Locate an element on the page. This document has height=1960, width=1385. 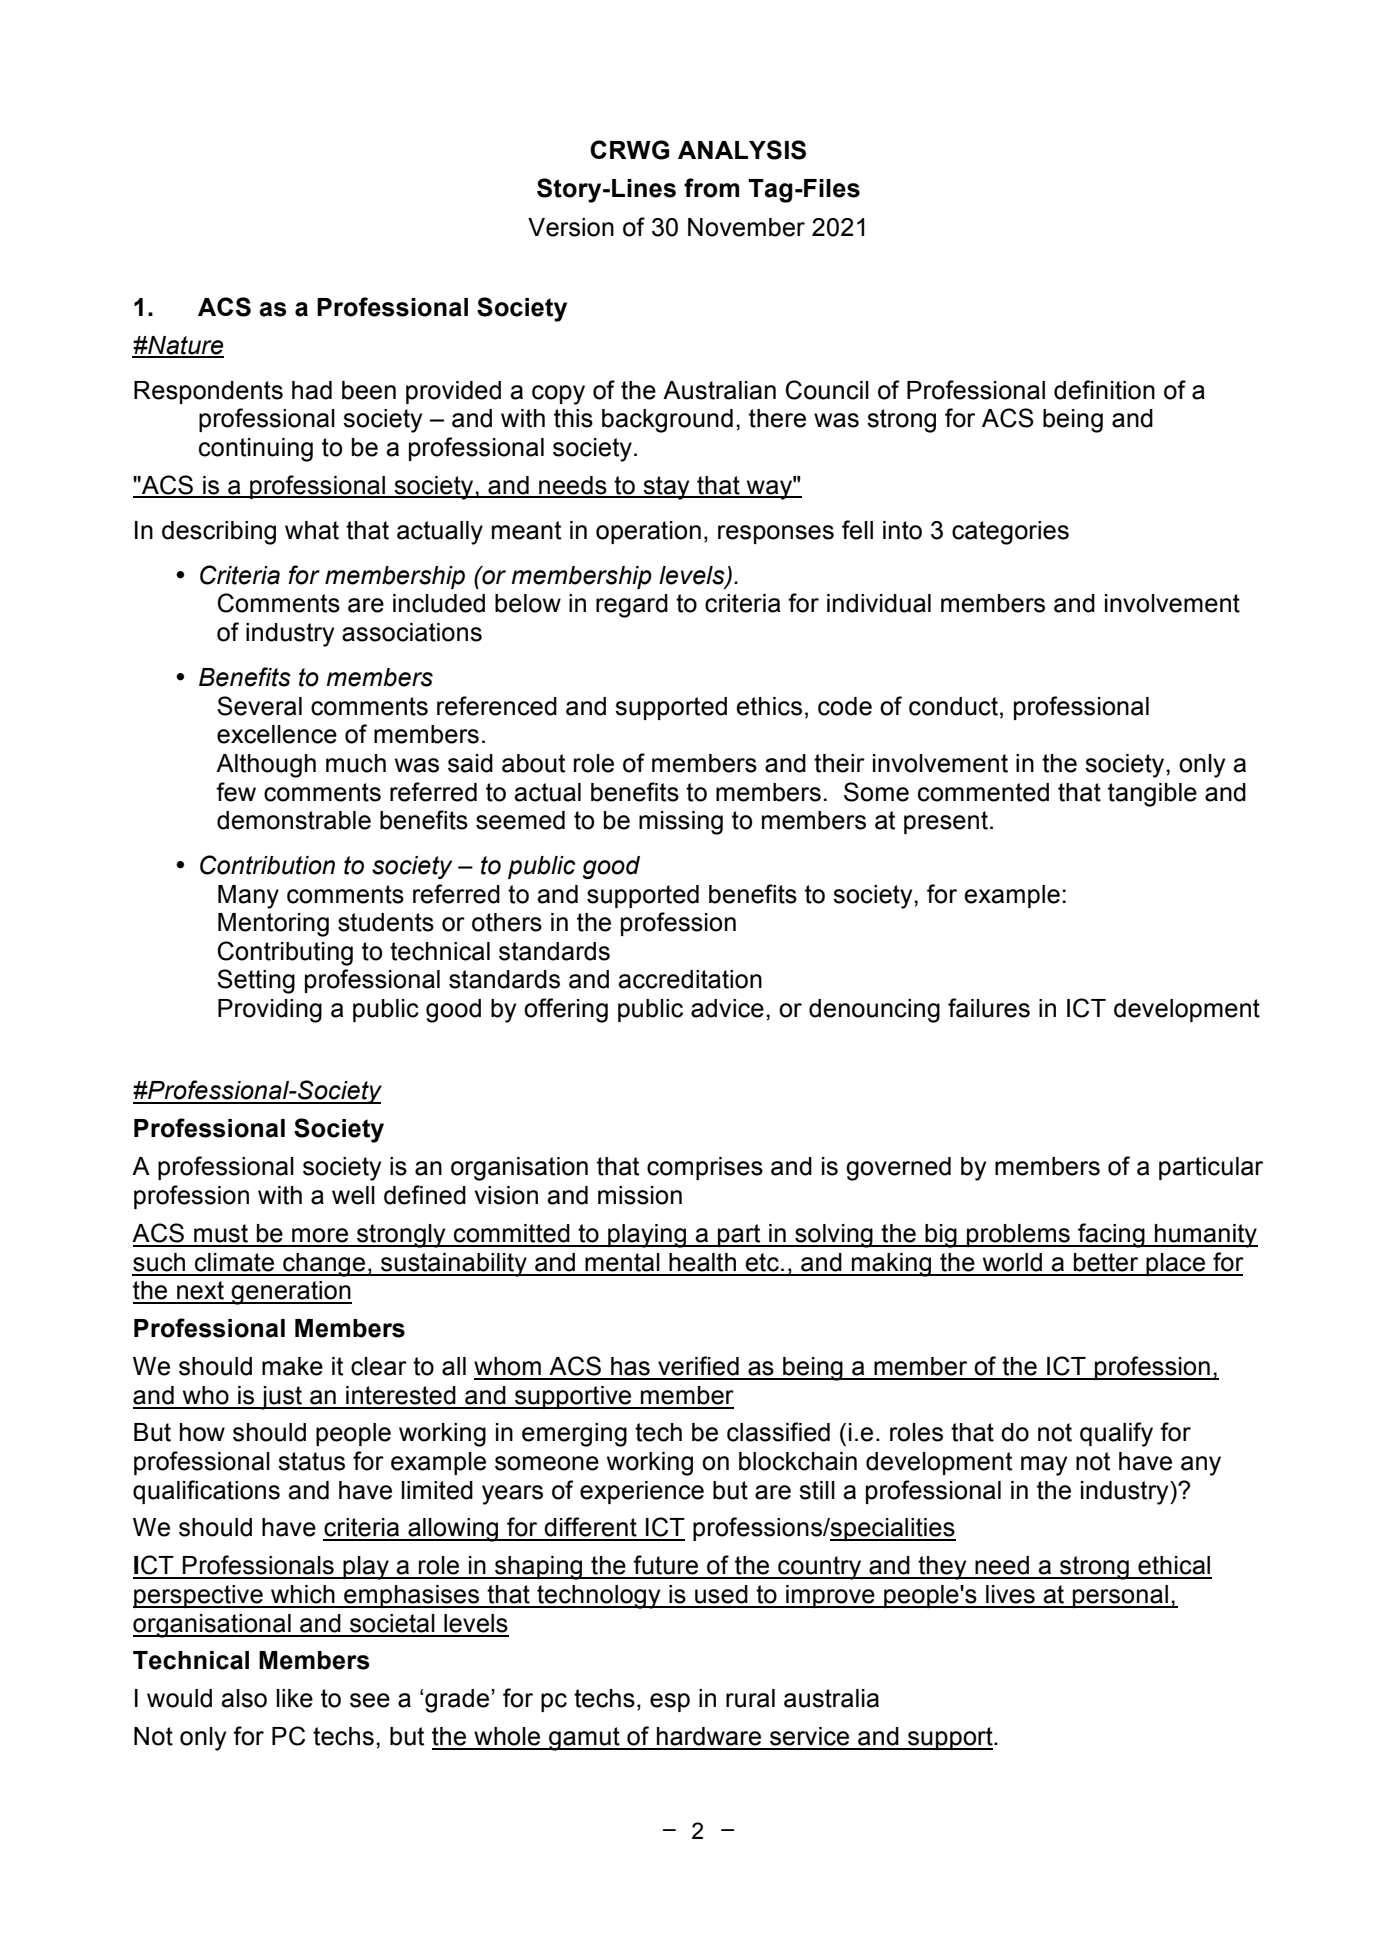
well is located at coordinates (353, 1195).
